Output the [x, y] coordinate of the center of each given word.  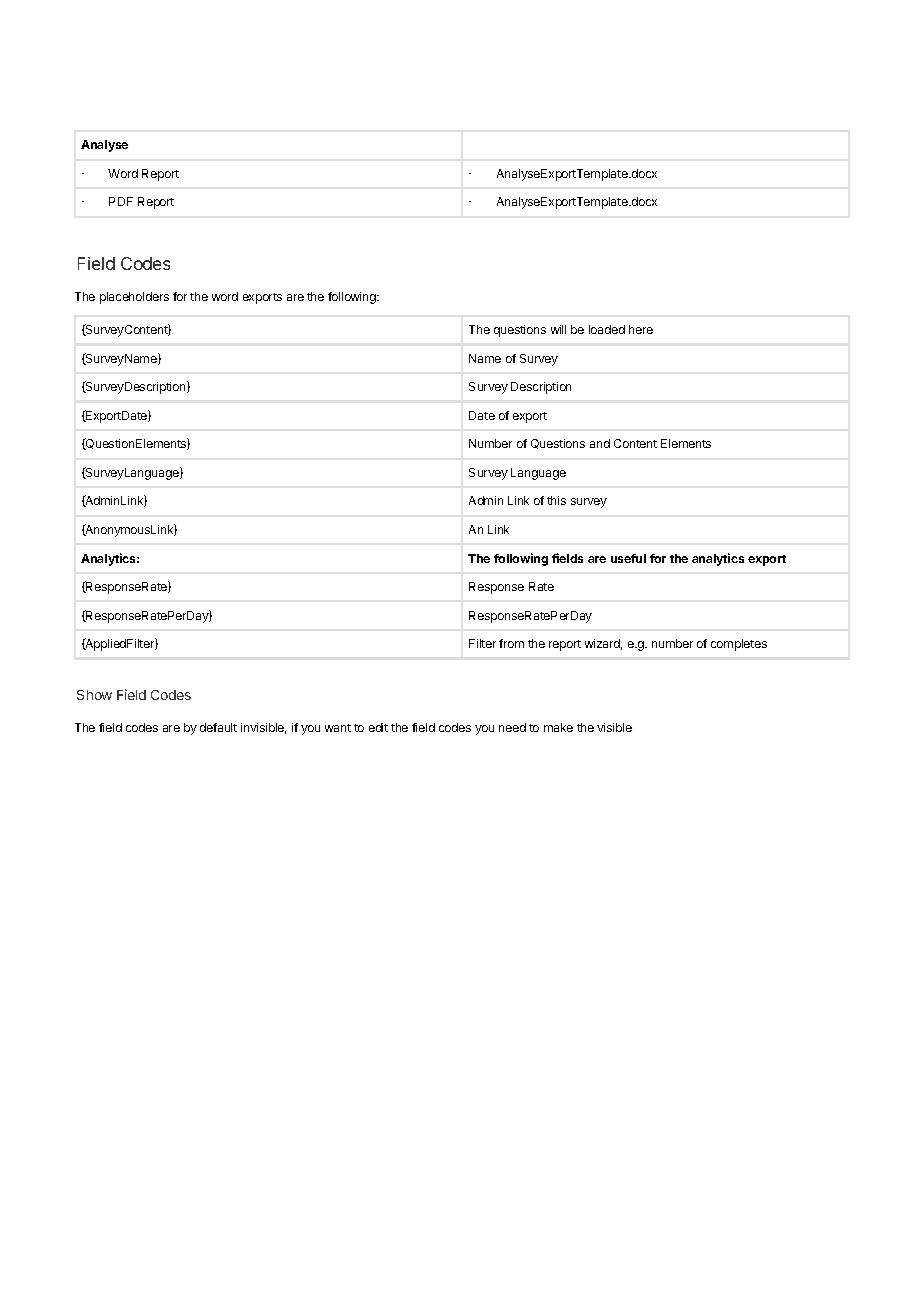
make [558, 727]
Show [94, 695]
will [558, 329]
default [218, 727]
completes [739, 645]
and [600, 443]
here [641, 329]
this [556, 500]
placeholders [134, 298]
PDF [121, 201]
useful [628, 558]
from [511, 643]
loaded [607, 329]
